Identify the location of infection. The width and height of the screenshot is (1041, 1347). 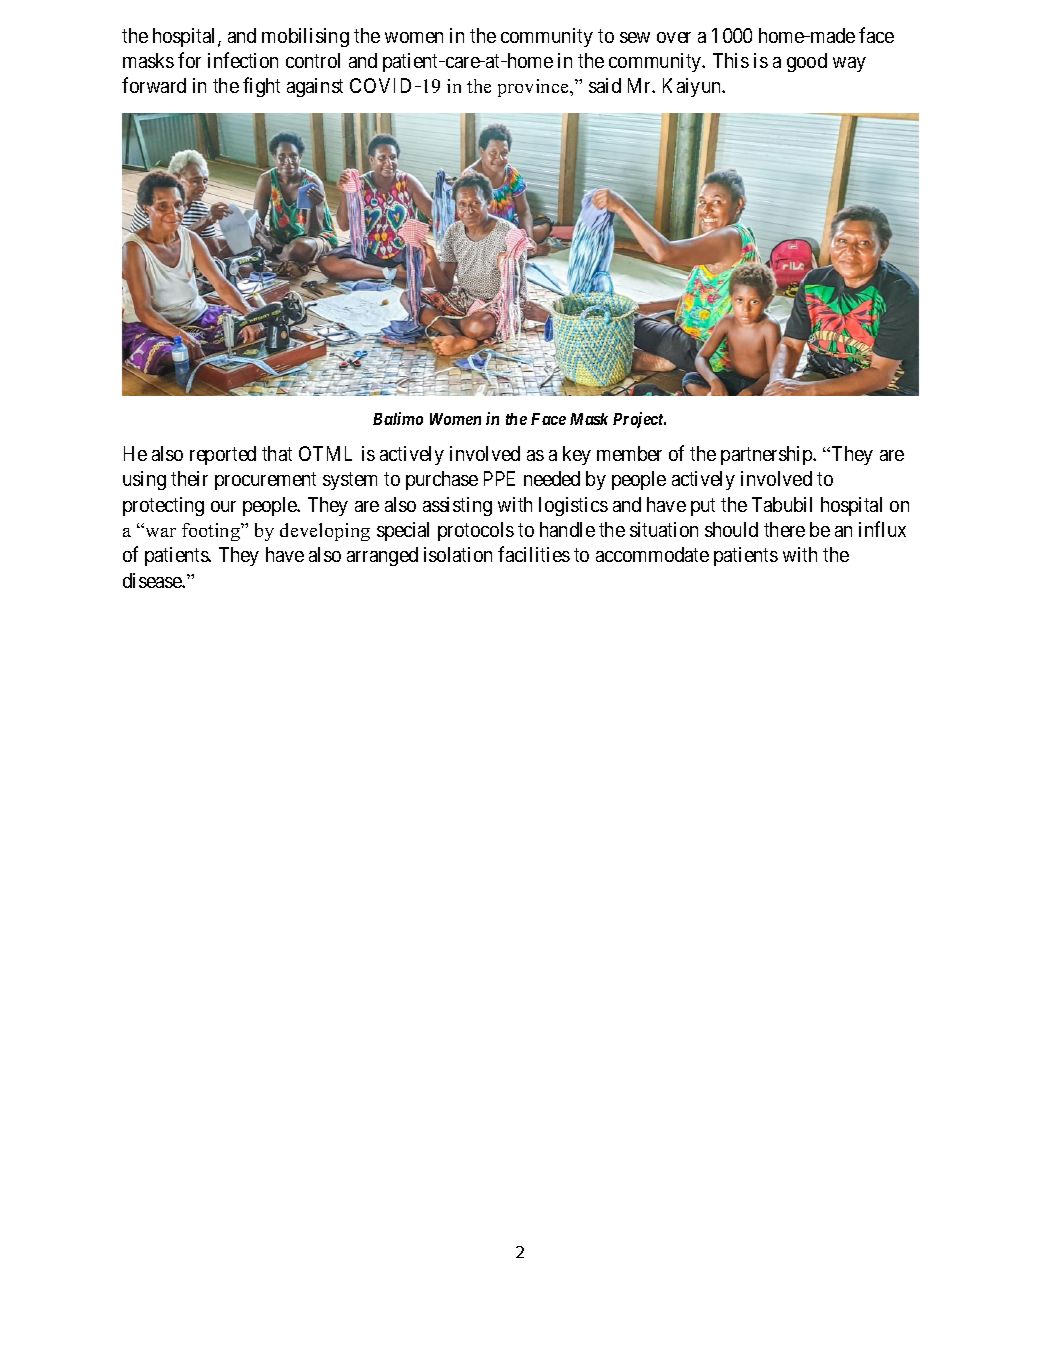
(243, 60).
